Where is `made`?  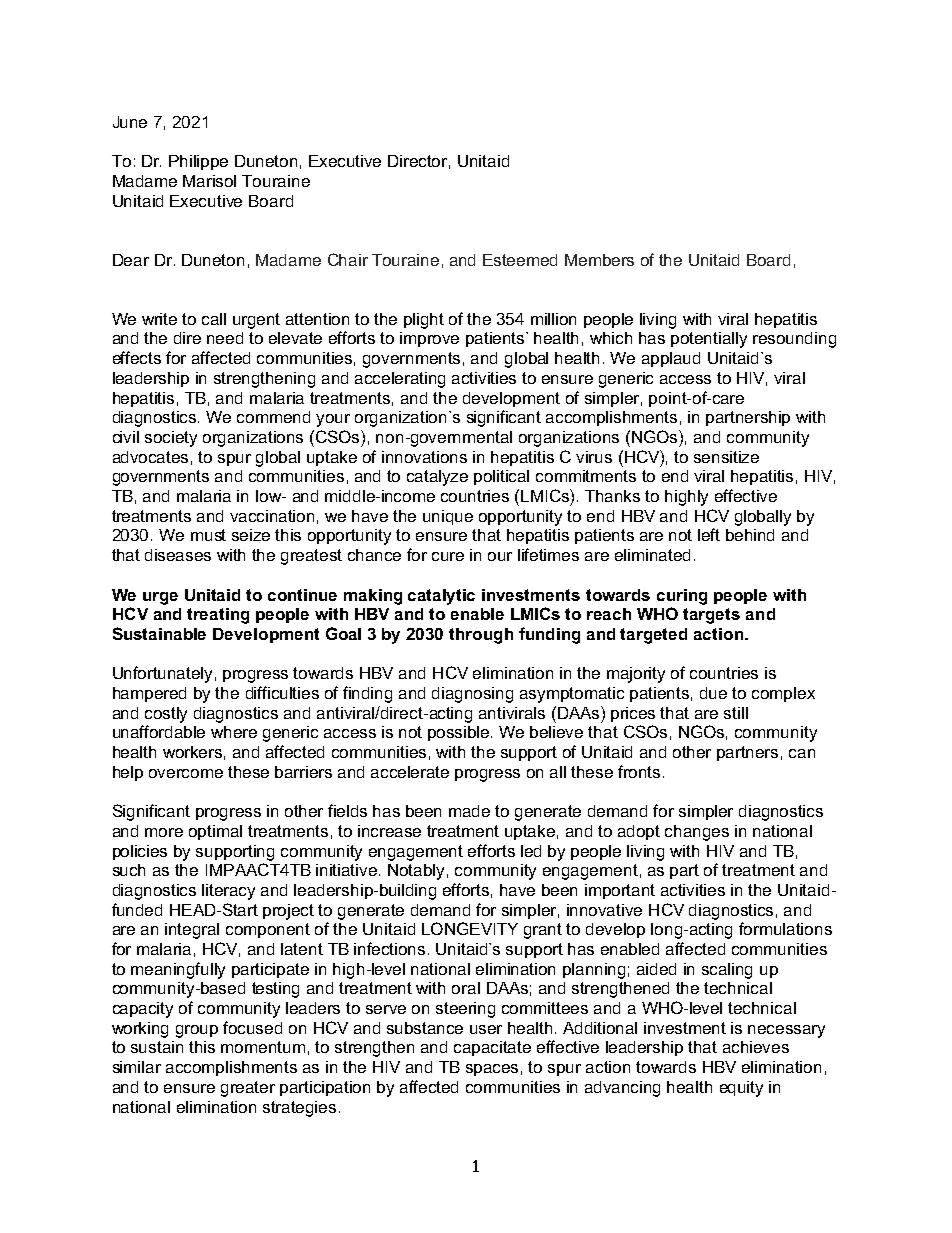
made is located at coordinates (469, 811).
